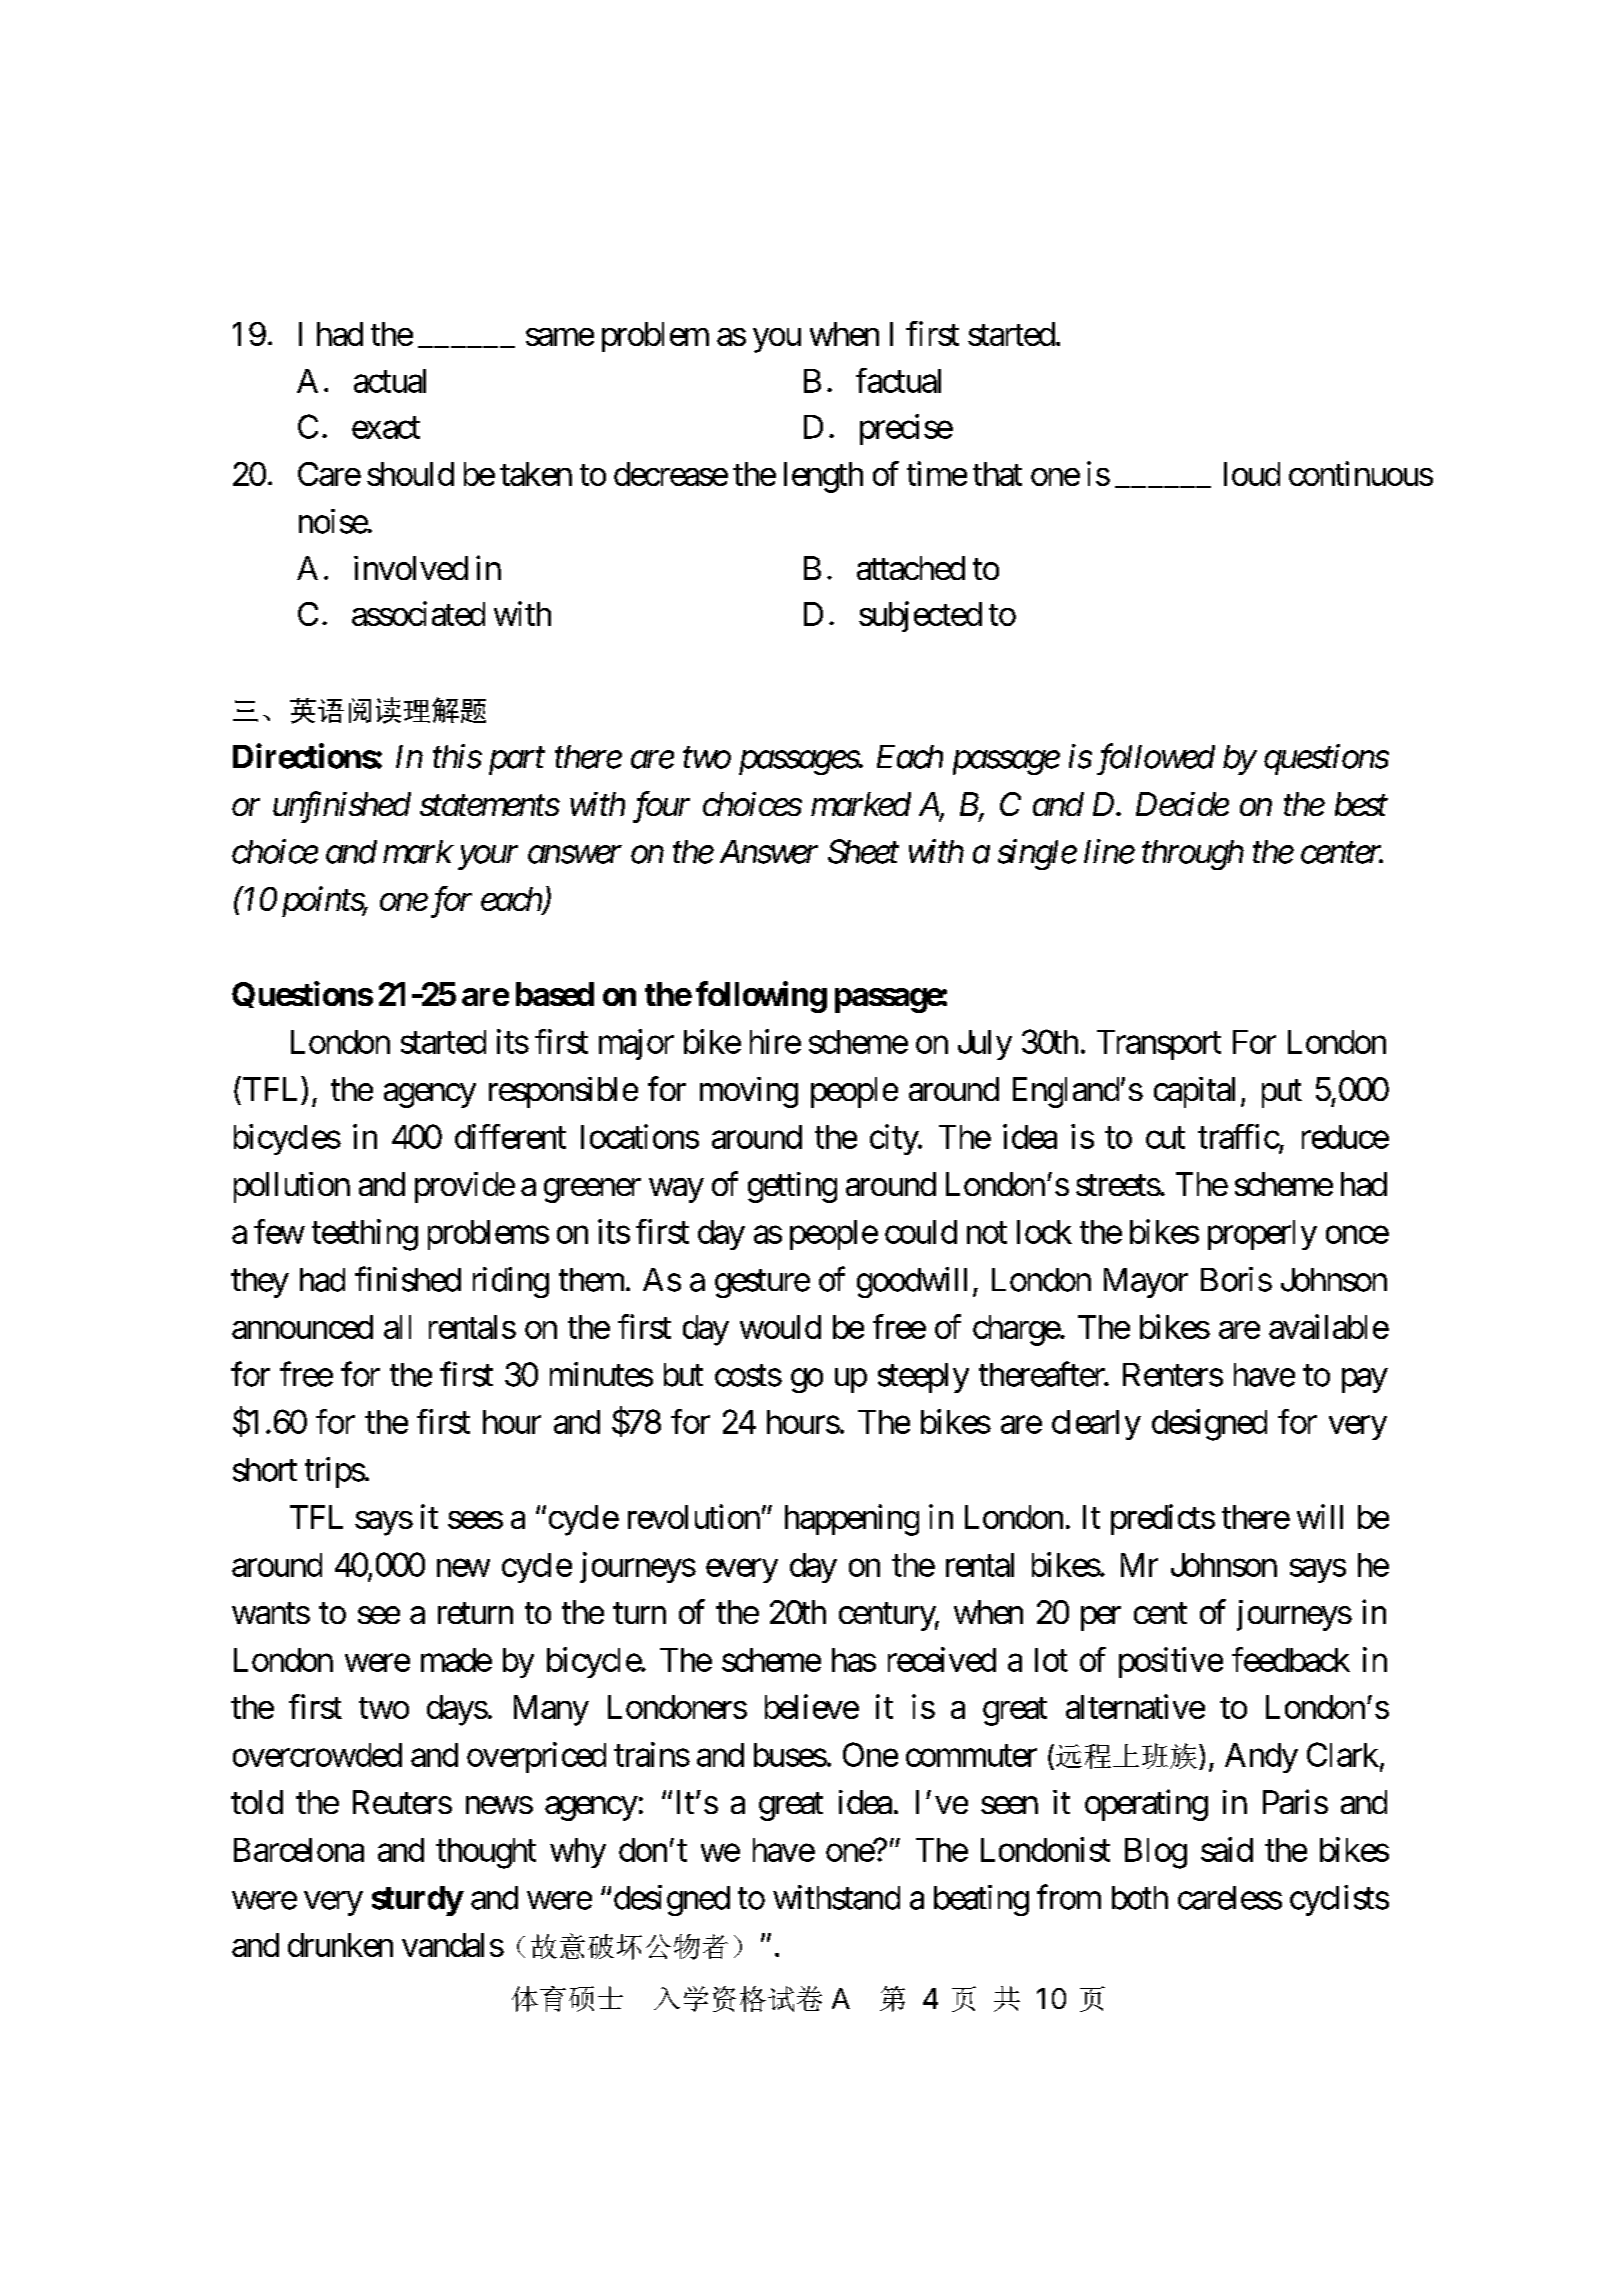 This screenshot has width=1617, height=2287. Describe the element at coordinates (488, 858) in the screenshot. I see `your` at that location.
